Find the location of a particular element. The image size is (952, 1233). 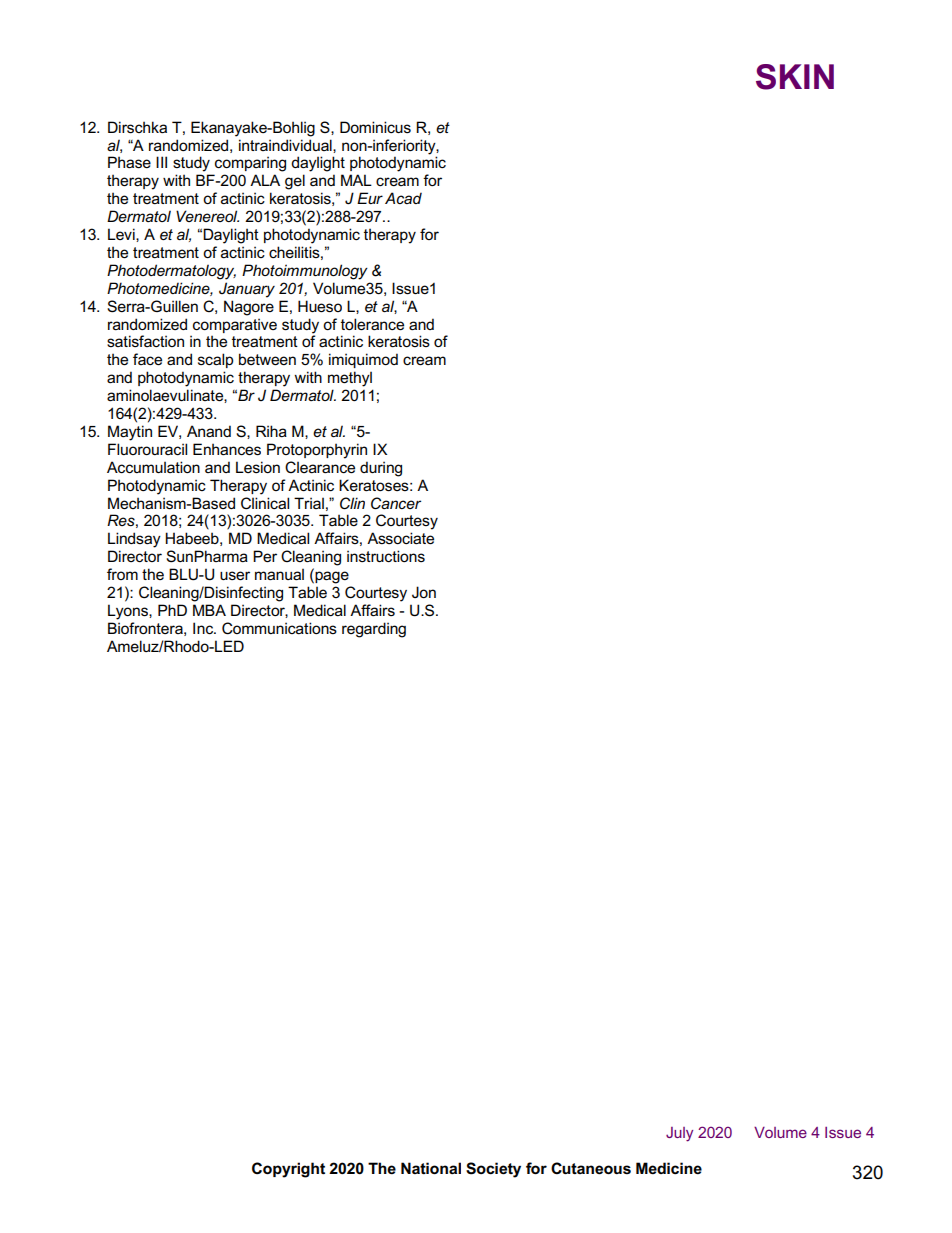

tolerance is located at coordinates (372, 324).
